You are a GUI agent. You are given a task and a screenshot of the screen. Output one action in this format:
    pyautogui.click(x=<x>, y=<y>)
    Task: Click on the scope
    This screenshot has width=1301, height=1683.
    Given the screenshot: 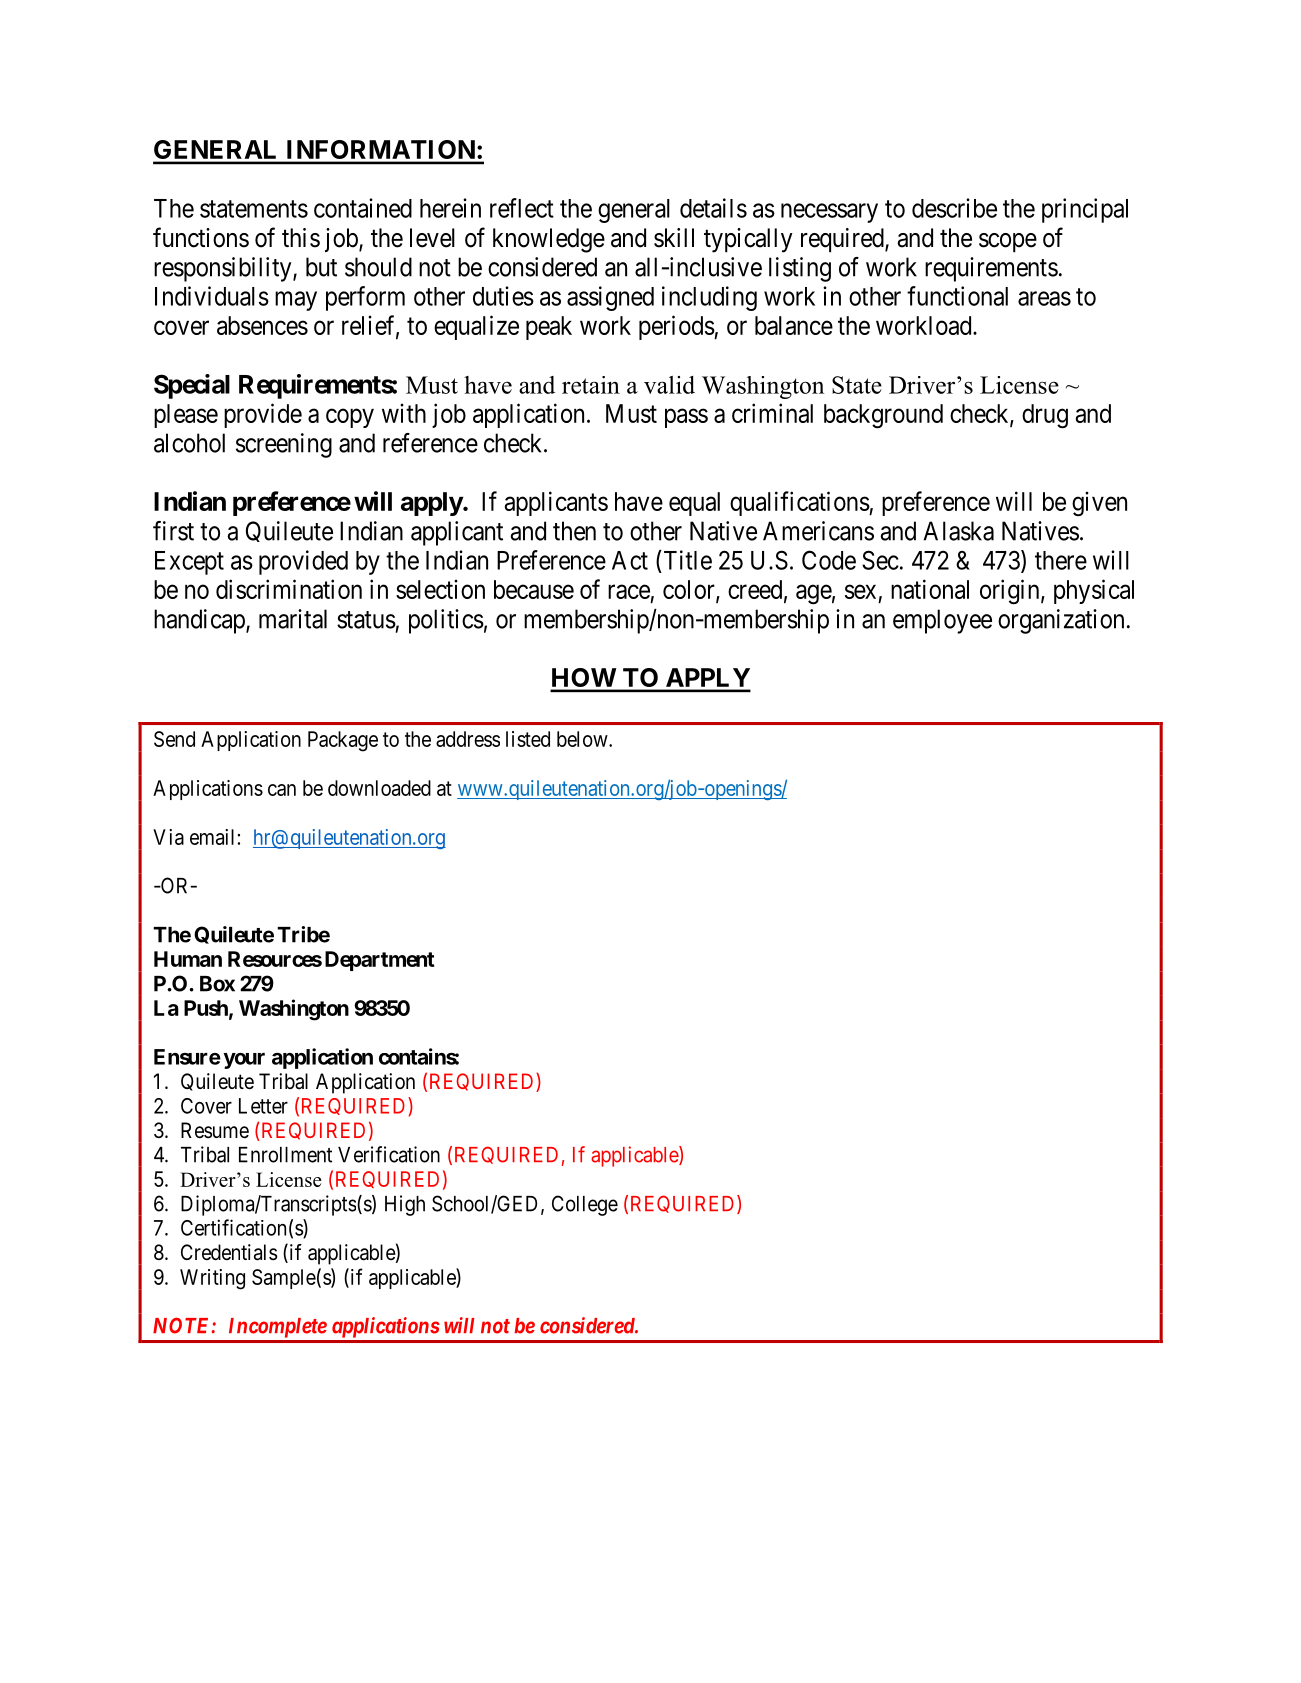 What is the action you would take?
    pyautogui.click(x=1008, y=243)
